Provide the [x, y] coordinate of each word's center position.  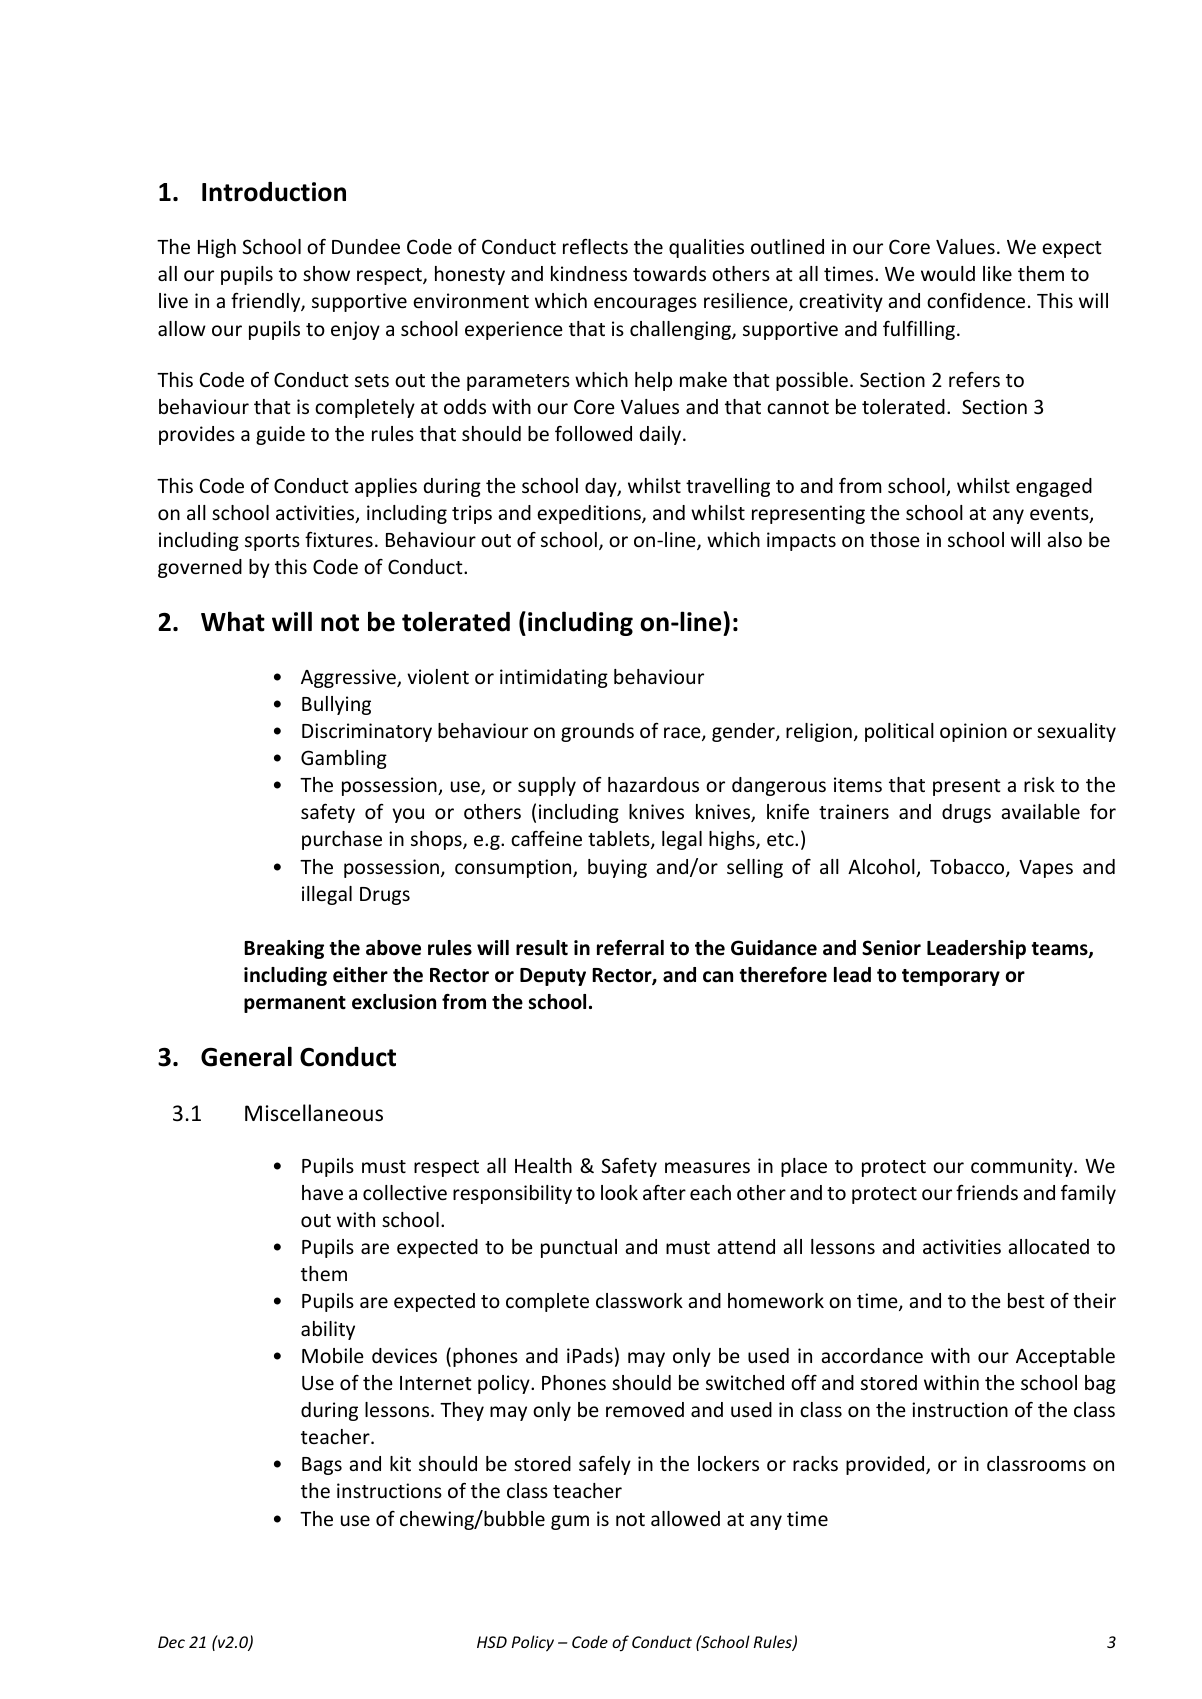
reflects [595, 246]
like [997, 273]
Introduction [274, 191]
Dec [171, 1642]
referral [630, 948]
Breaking [284, 949]
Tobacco [968, 868]
